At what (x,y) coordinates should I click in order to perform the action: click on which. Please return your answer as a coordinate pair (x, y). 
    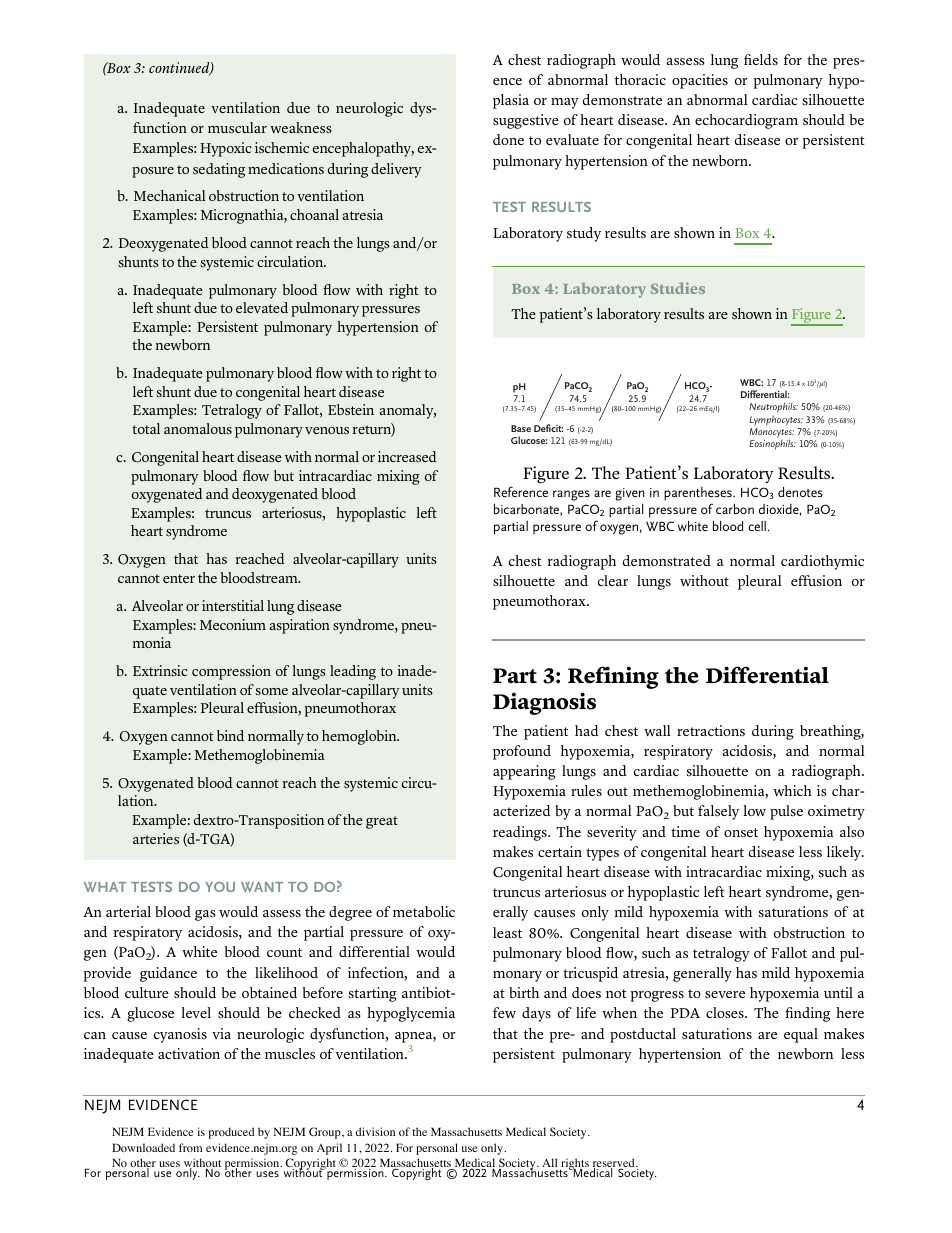
    Looking at the image, I should click on (792, 790).
